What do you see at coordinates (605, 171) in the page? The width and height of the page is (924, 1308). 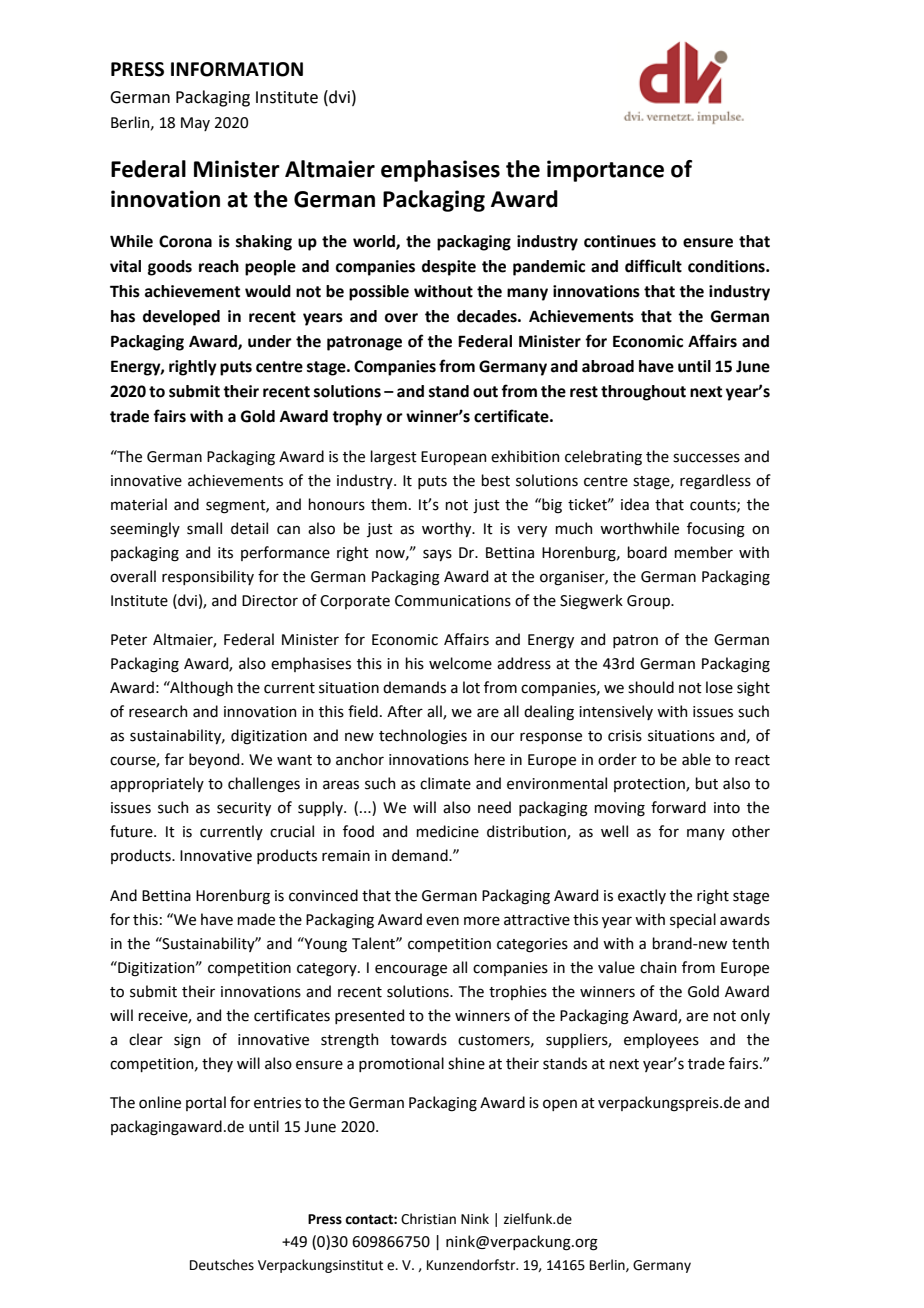 I see `importance` at bounding box center [605, 171].
